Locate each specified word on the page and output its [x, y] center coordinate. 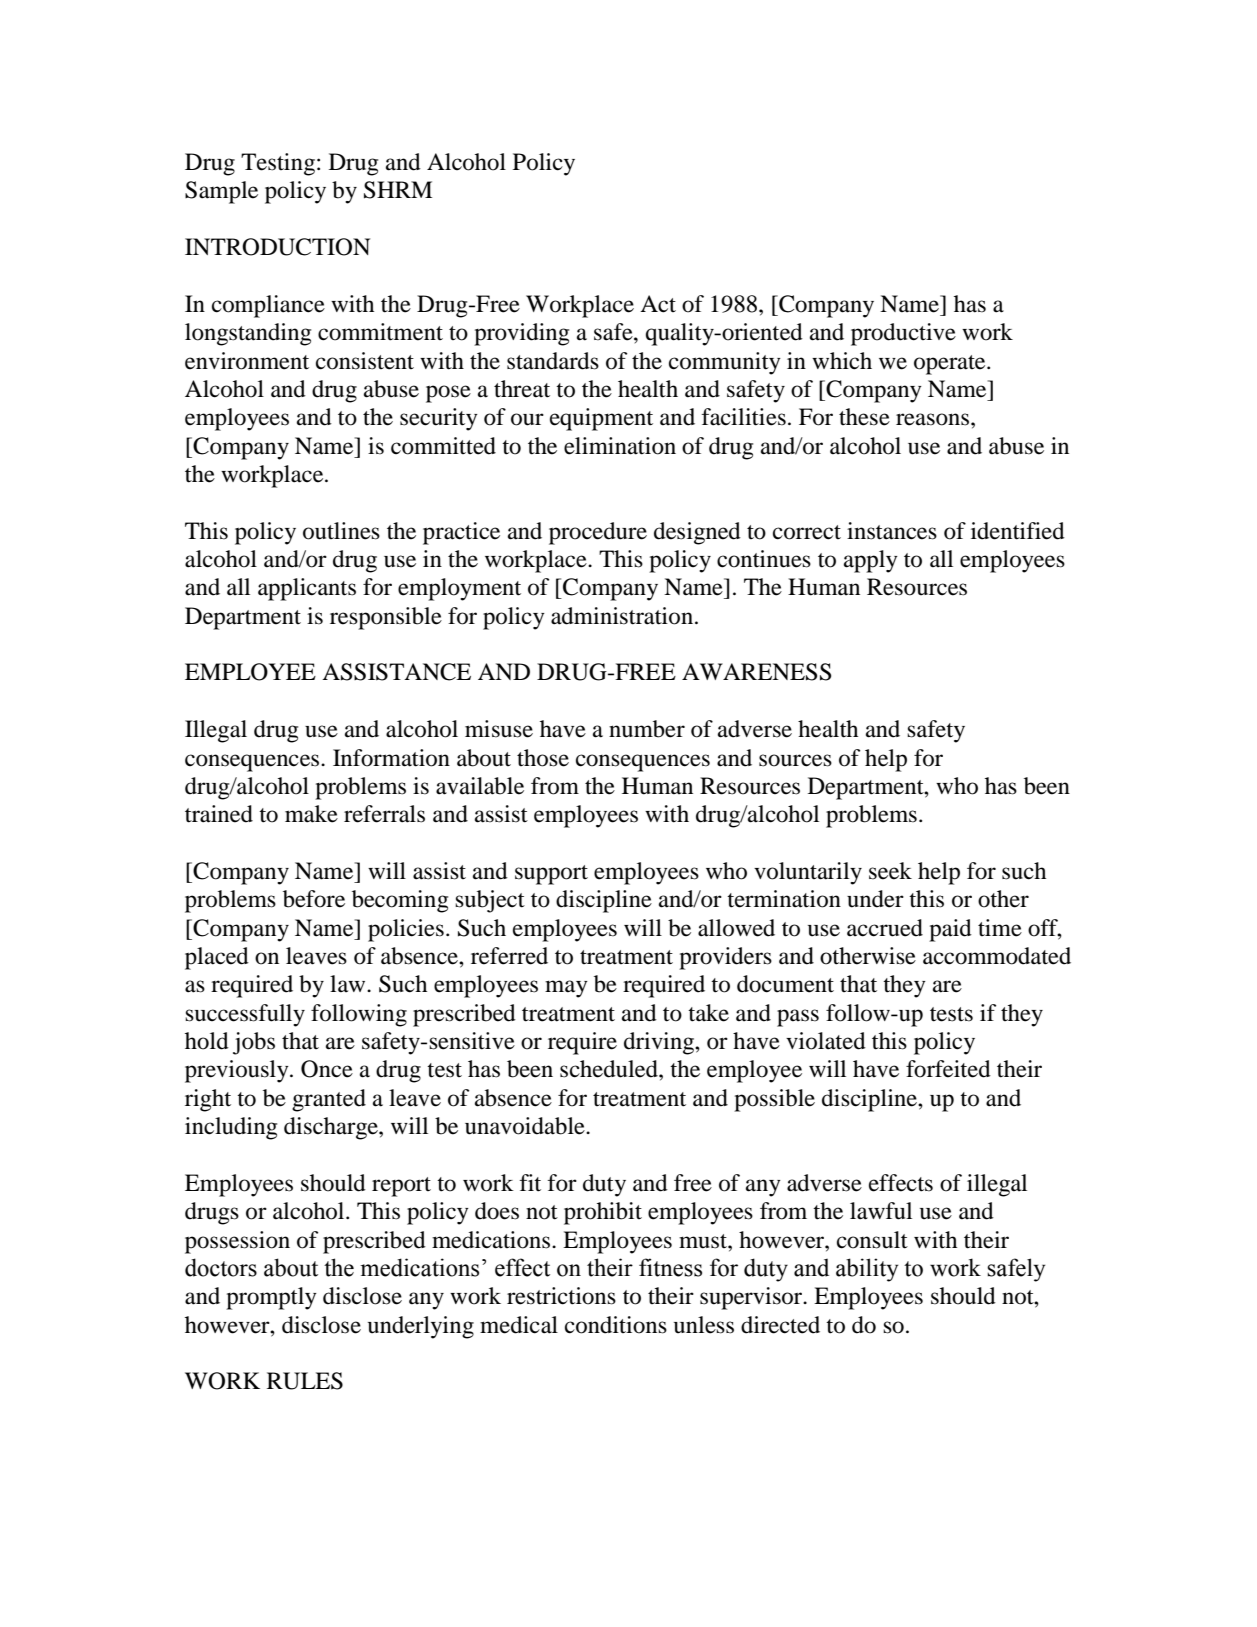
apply [871, 561]
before [314, 899]
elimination [620, 446]
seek [890, 871]
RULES [305, 1381]
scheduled [610, 1069]
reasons [934, 419]
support [551, 875]
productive [903, 334]
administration [622, 616]
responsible [386, 618]
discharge [332, 1128]
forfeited [948, 1069]
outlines [341, 531]
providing [521, 334]
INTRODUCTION [277, 247]
